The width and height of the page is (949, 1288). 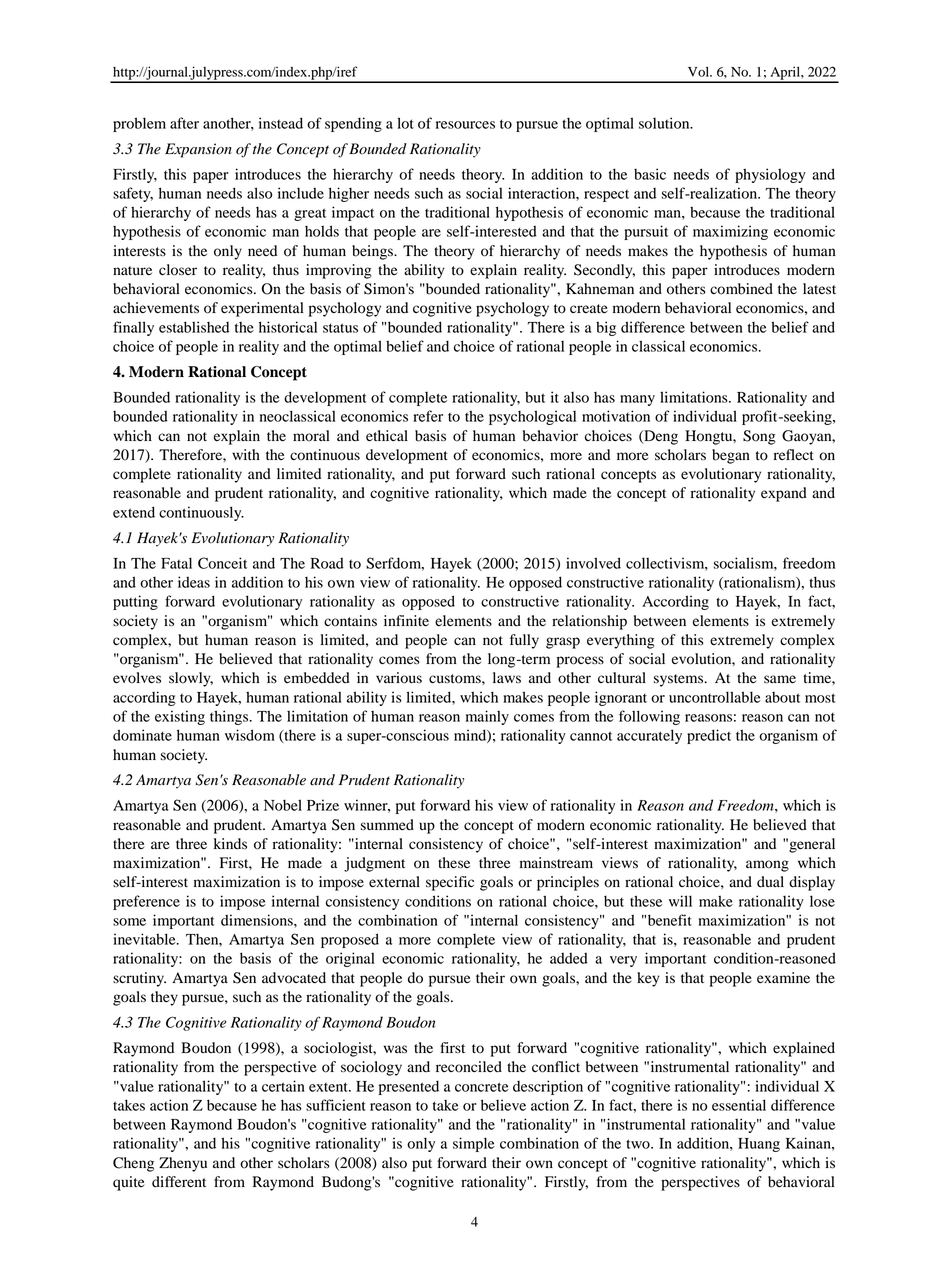 I want to click on resources, so click(x=465, y=125).
